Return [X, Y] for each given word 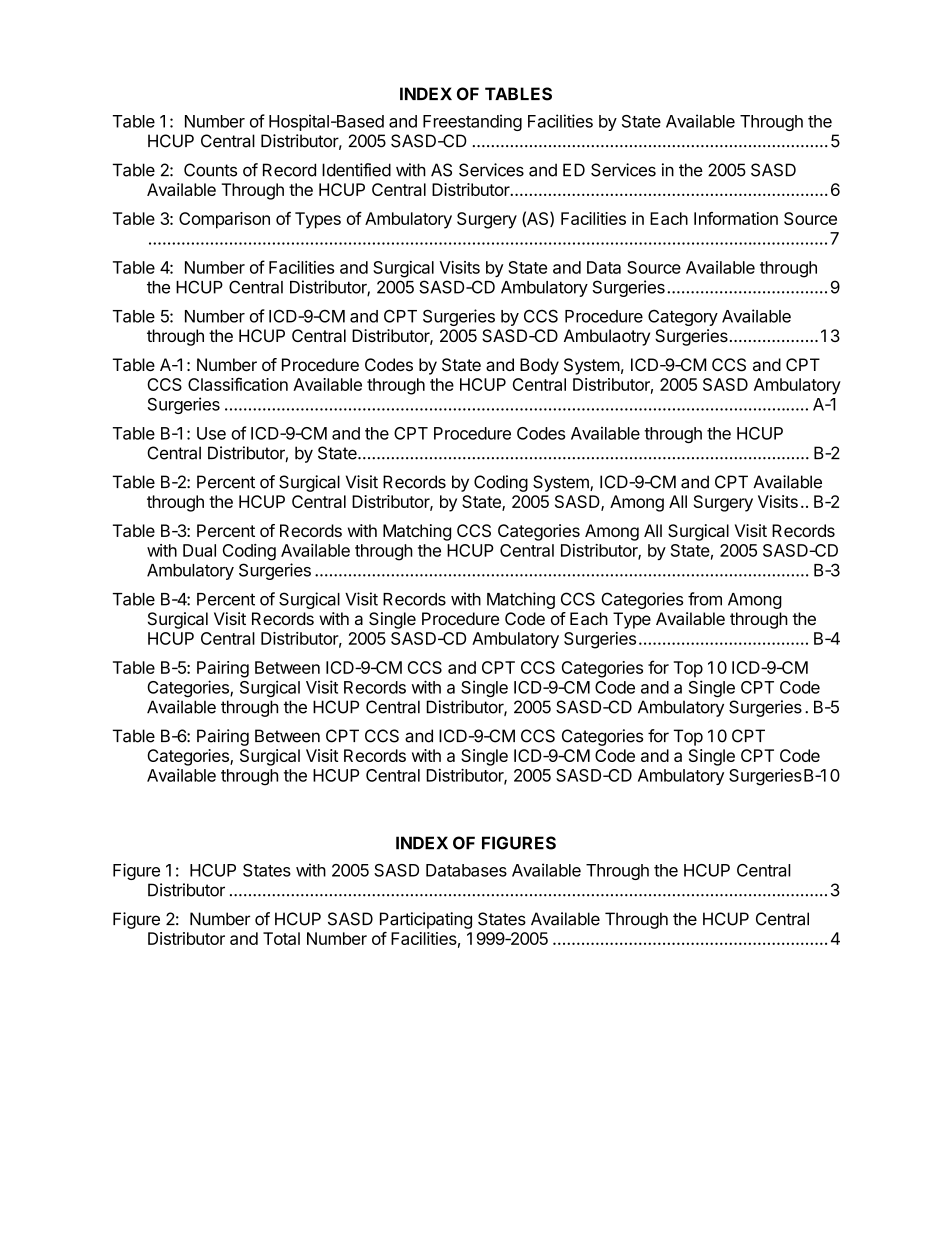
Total [281, 938]
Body [539, 366]
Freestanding [472, 122]
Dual [199, 550]
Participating [426, 920]
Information [736, 218]
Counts [210, 170]
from [705, 599]
